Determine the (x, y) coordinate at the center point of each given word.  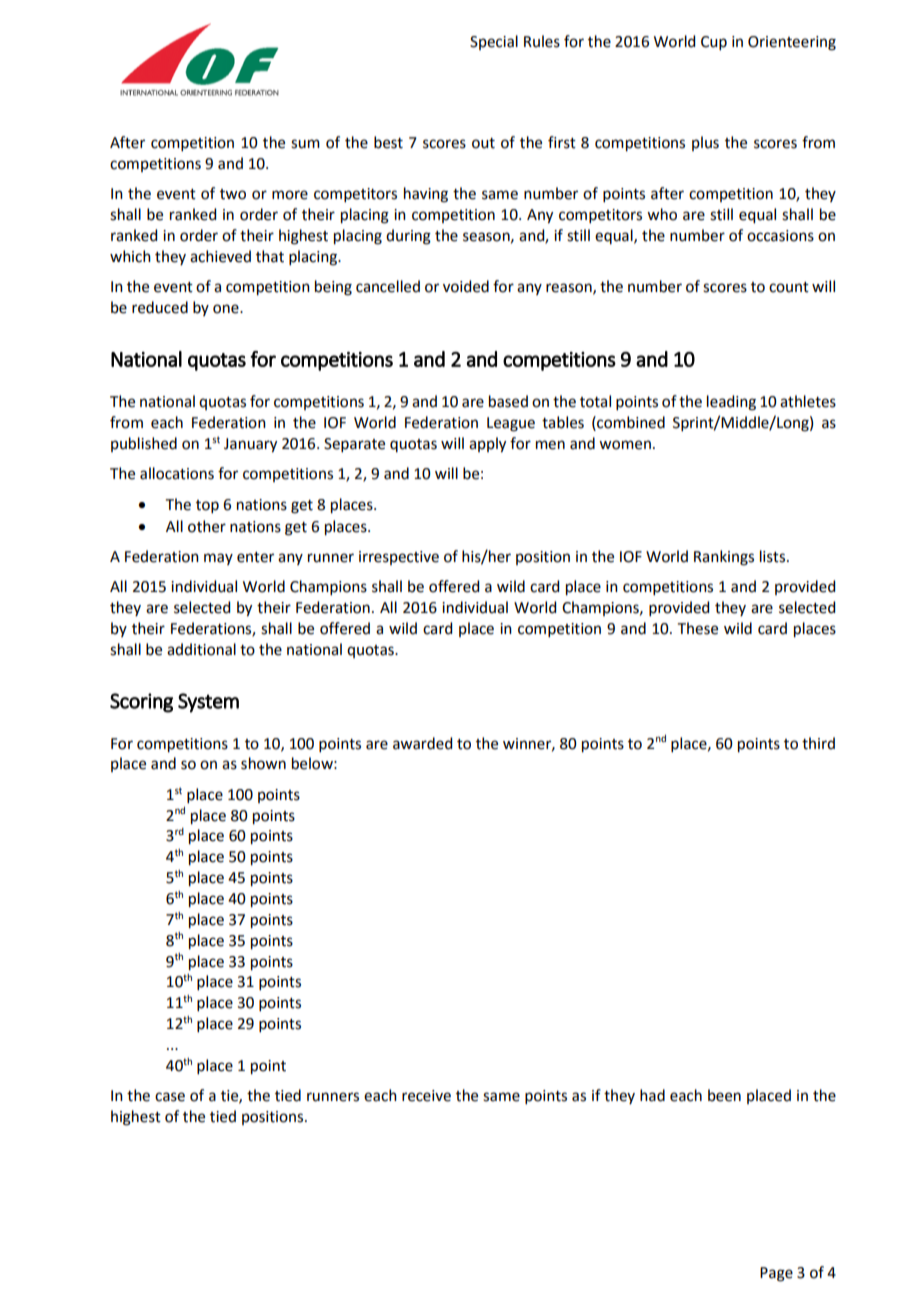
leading (731, 403)
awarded (422, 743)
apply (487, 445)
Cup (714, 43)
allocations (177, 473)
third (818, 743)
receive (426, 1096)
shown (263, 763)
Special (494, 42)
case (170, 1097)
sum (305, 144)
